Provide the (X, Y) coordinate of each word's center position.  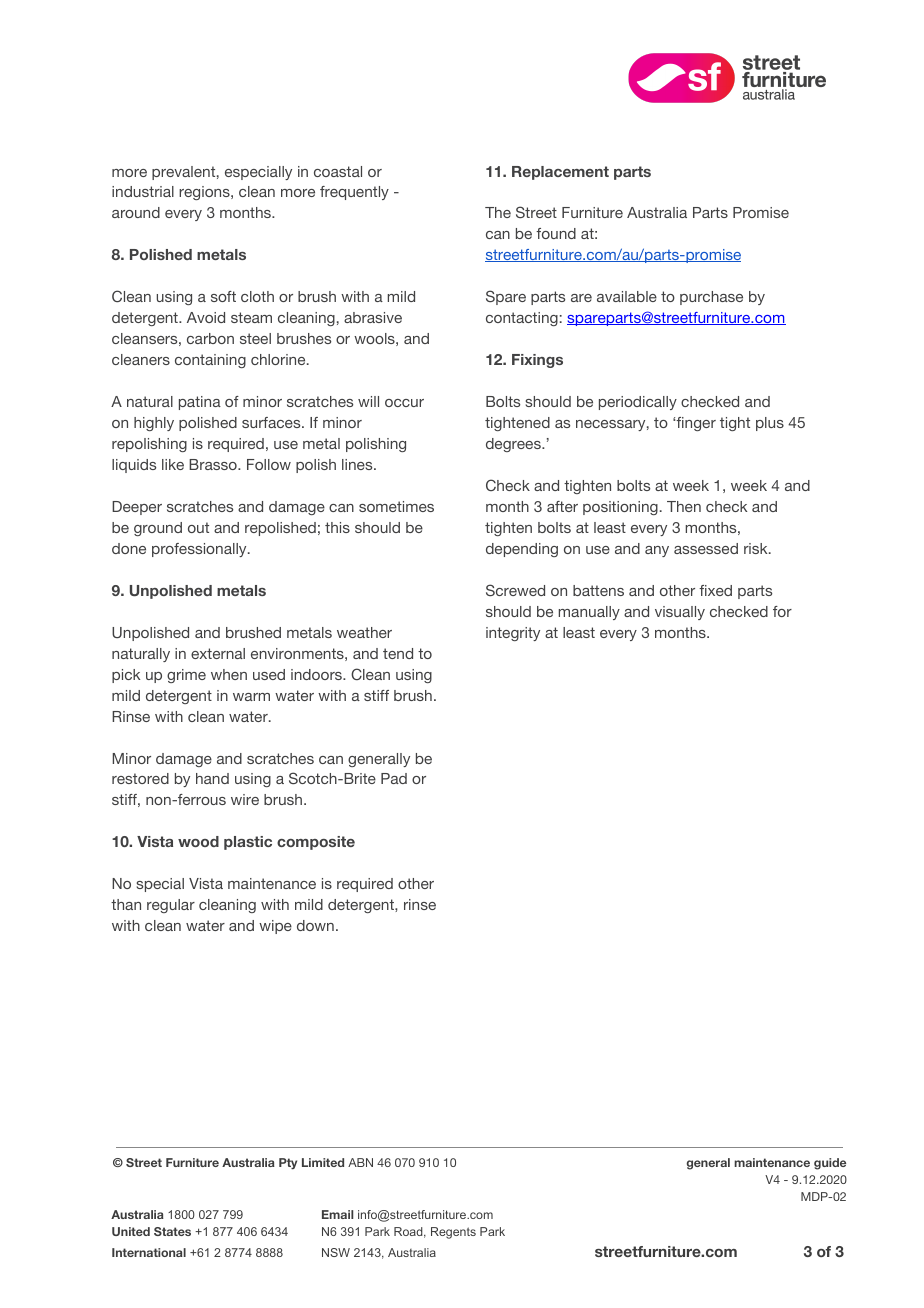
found (556, 233)
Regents (453, 1233)
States (172, 1231)
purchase (711, 298)
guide (830, 1164)
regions (205, 193)
